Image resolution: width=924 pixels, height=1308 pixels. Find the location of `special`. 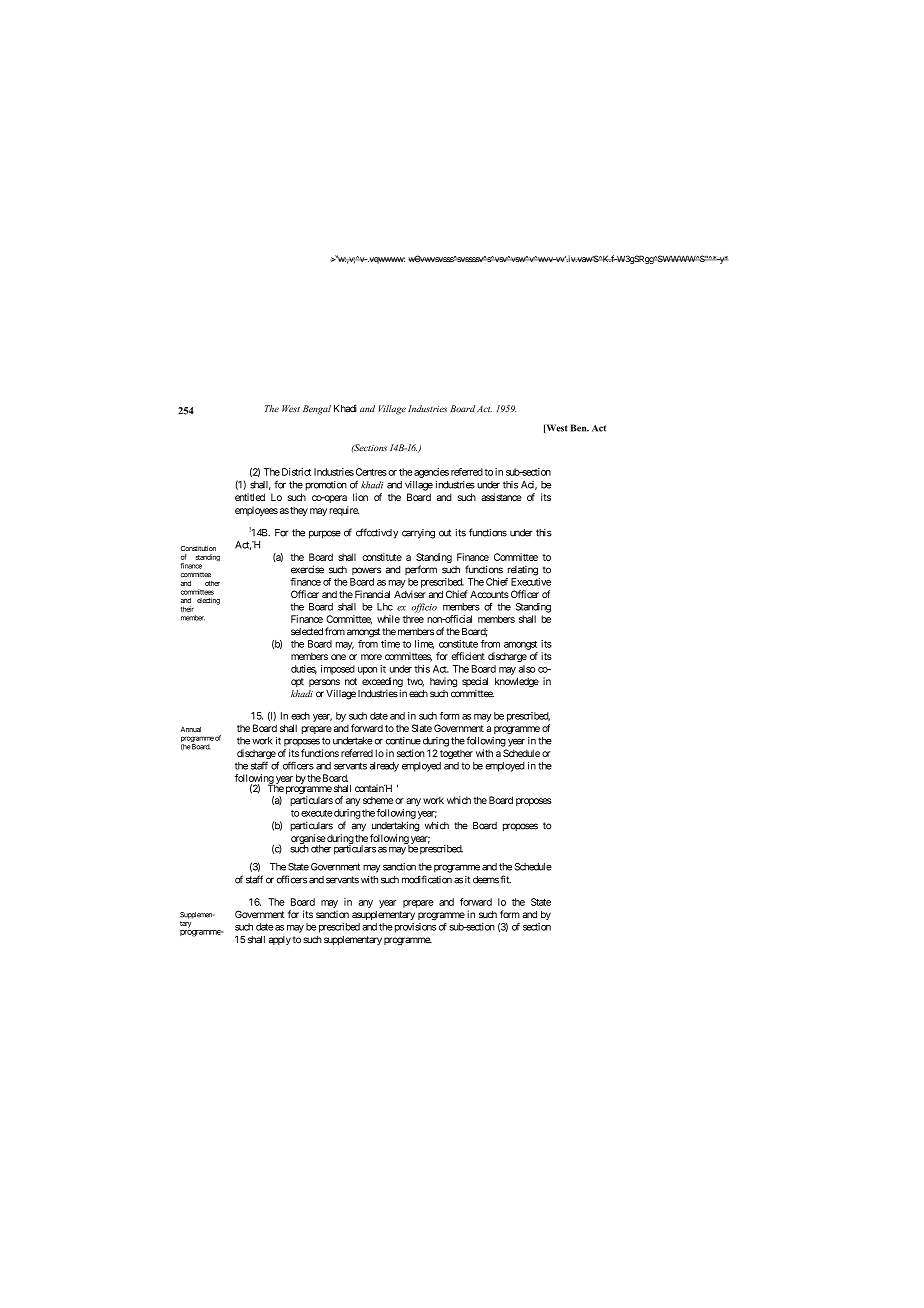

special is located at coordinates (475, 683).
